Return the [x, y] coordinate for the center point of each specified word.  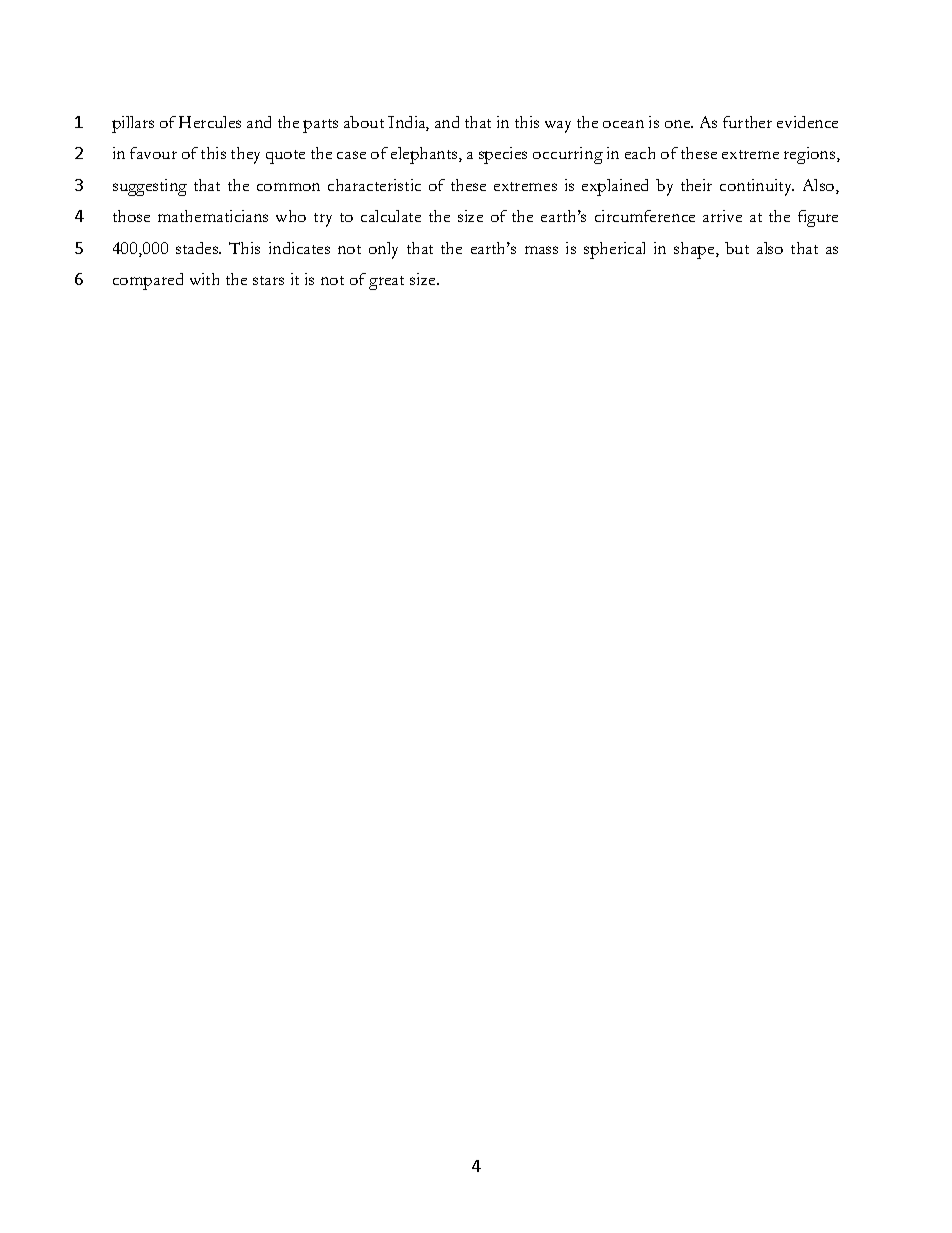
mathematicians [213, 216]
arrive [722, 216]
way [558, 127]
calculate [391, 216]
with [204, 279]
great [386, 283]
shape [695, 250]
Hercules [210, 122]
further [747, 122]
